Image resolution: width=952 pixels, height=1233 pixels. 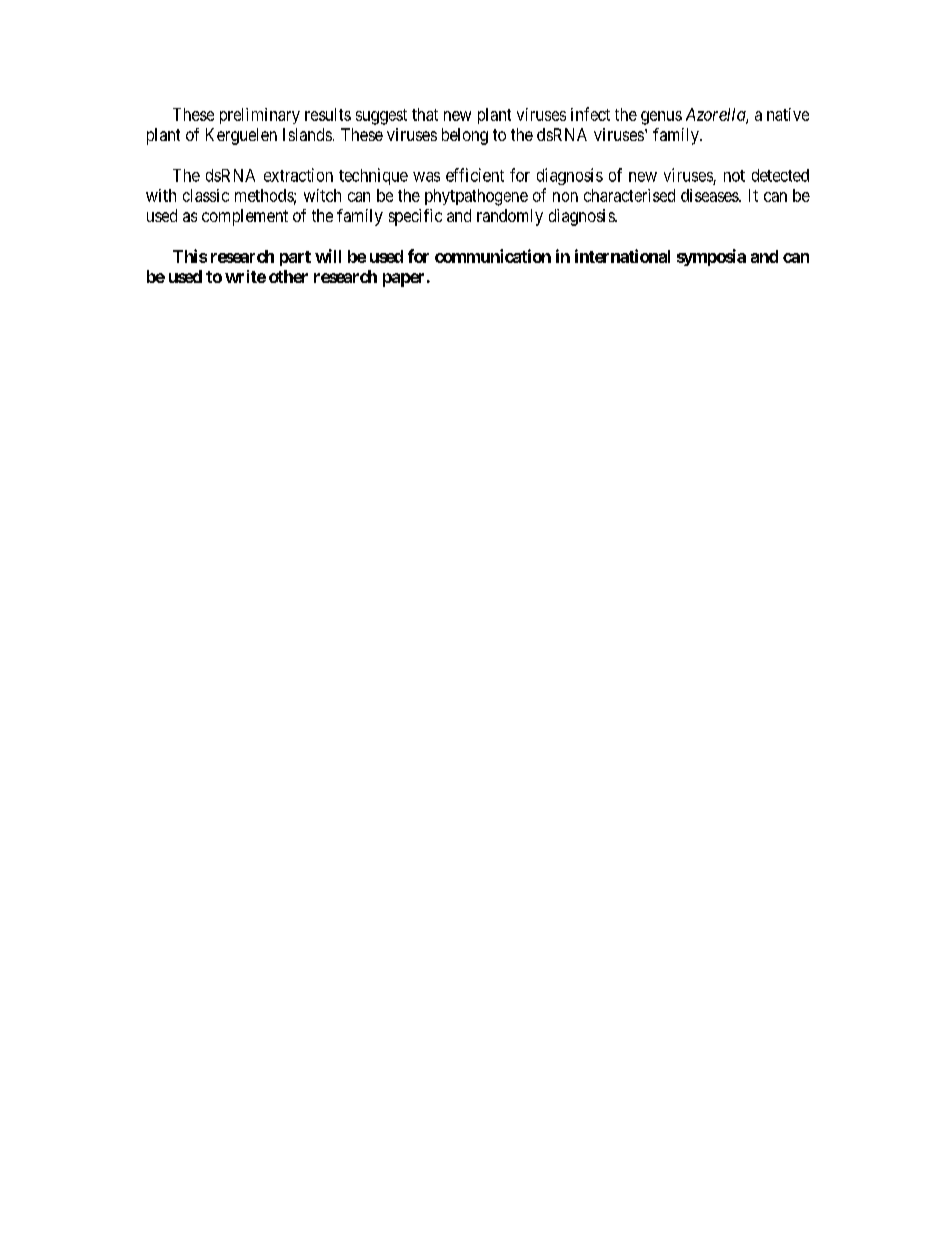 I want to click on efficient, so click(x=475, y=175).
